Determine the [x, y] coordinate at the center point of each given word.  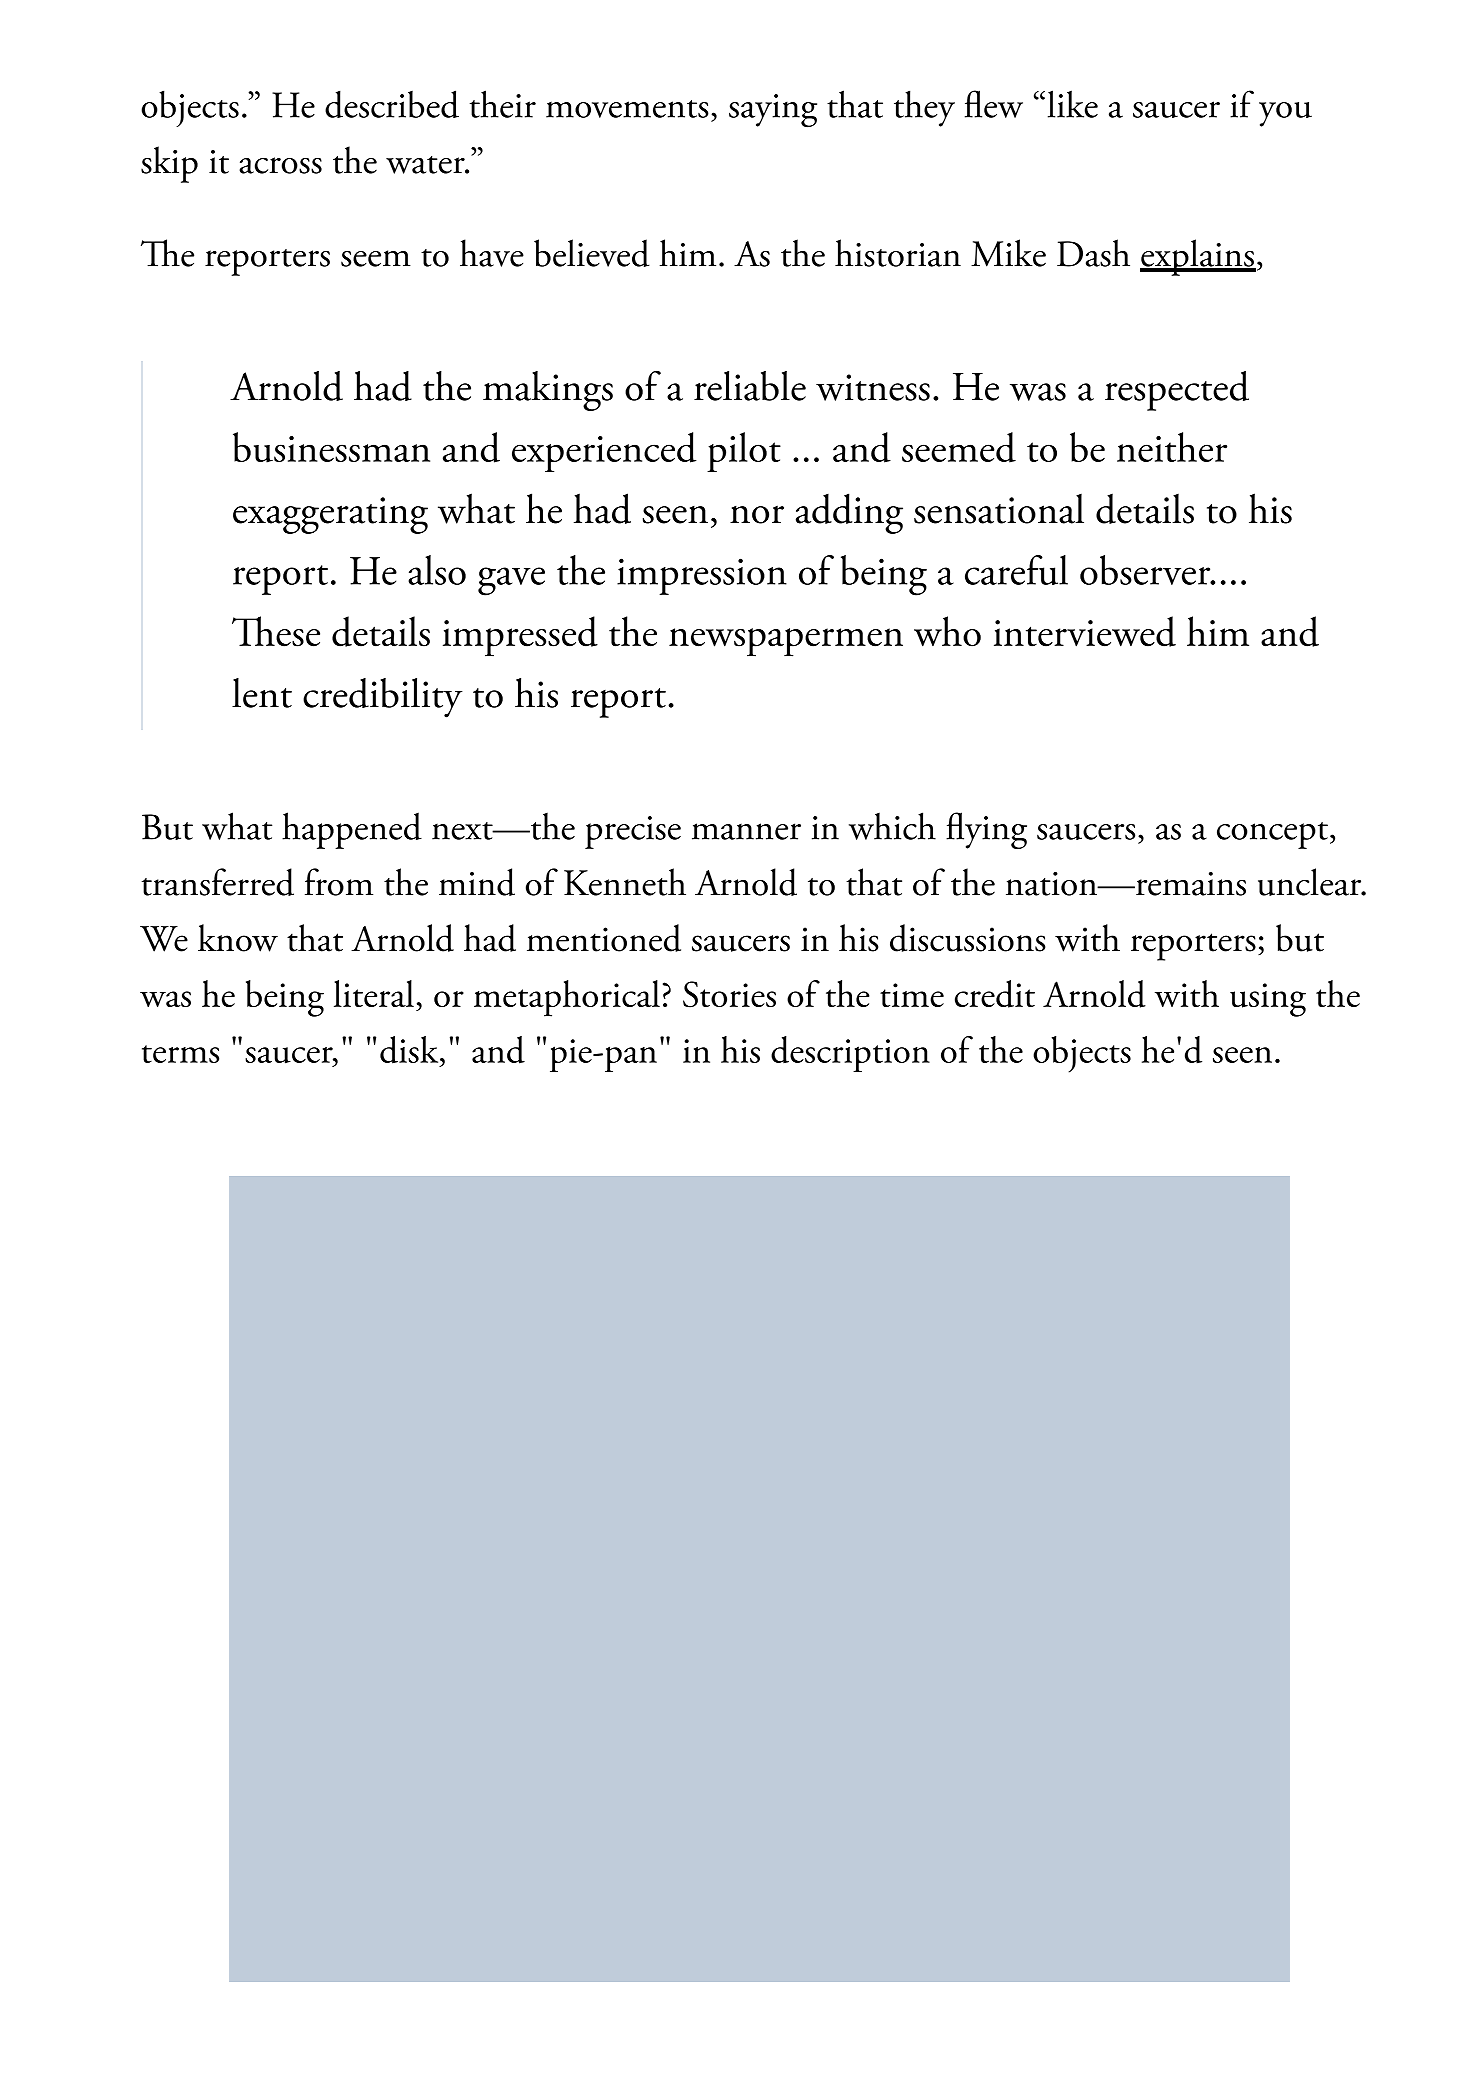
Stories [729, 994]
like [1073, 104]
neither [1172, 447]
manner [746, 831]
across [280, 165]
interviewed [1085, 631]
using [1268, 1000]
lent [262, 693]
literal [374, 993]
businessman [331, 447]
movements [627, 109]
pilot [744, 452]
